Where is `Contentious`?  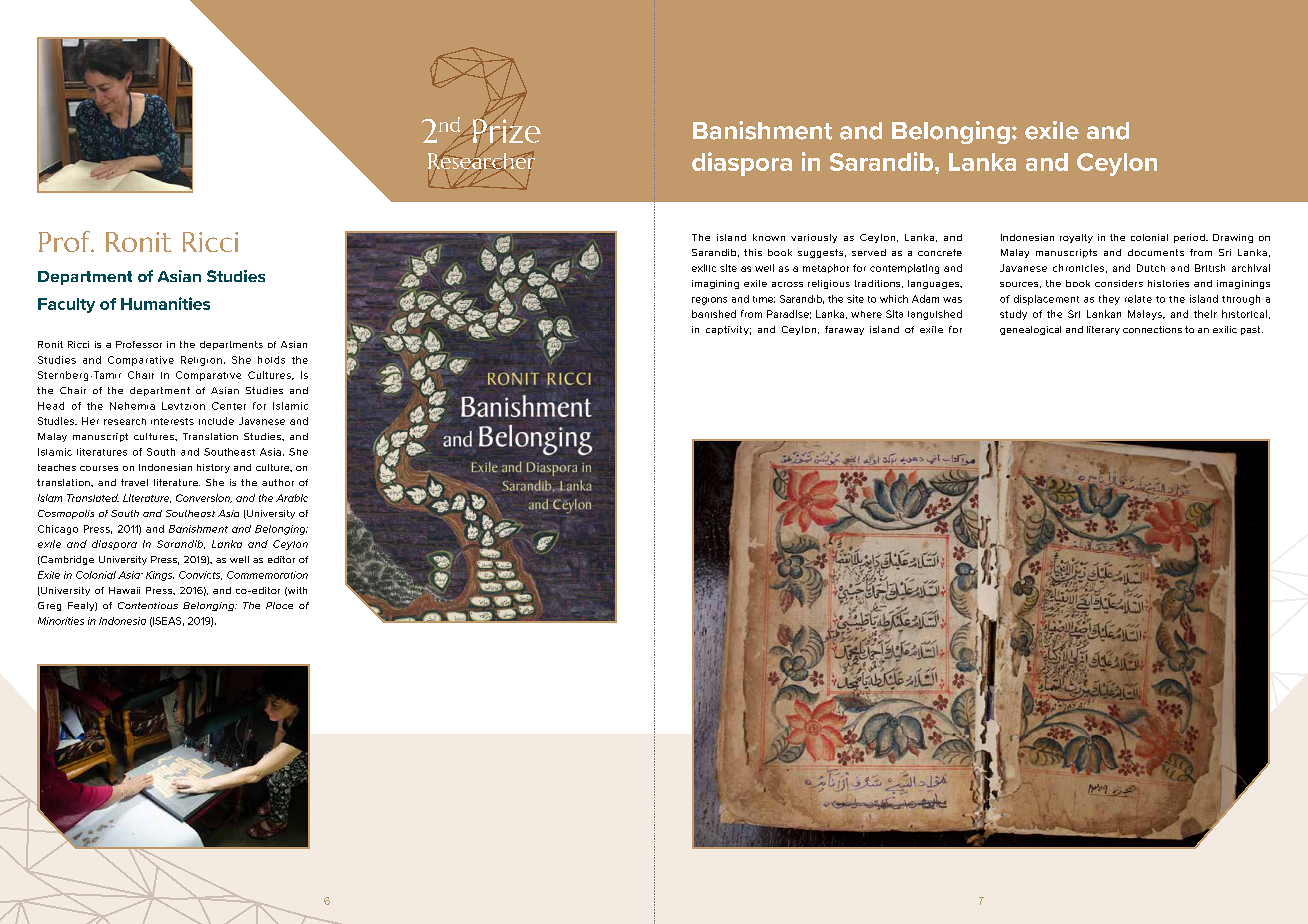 Contentious is located at coordinates (148, 605).
